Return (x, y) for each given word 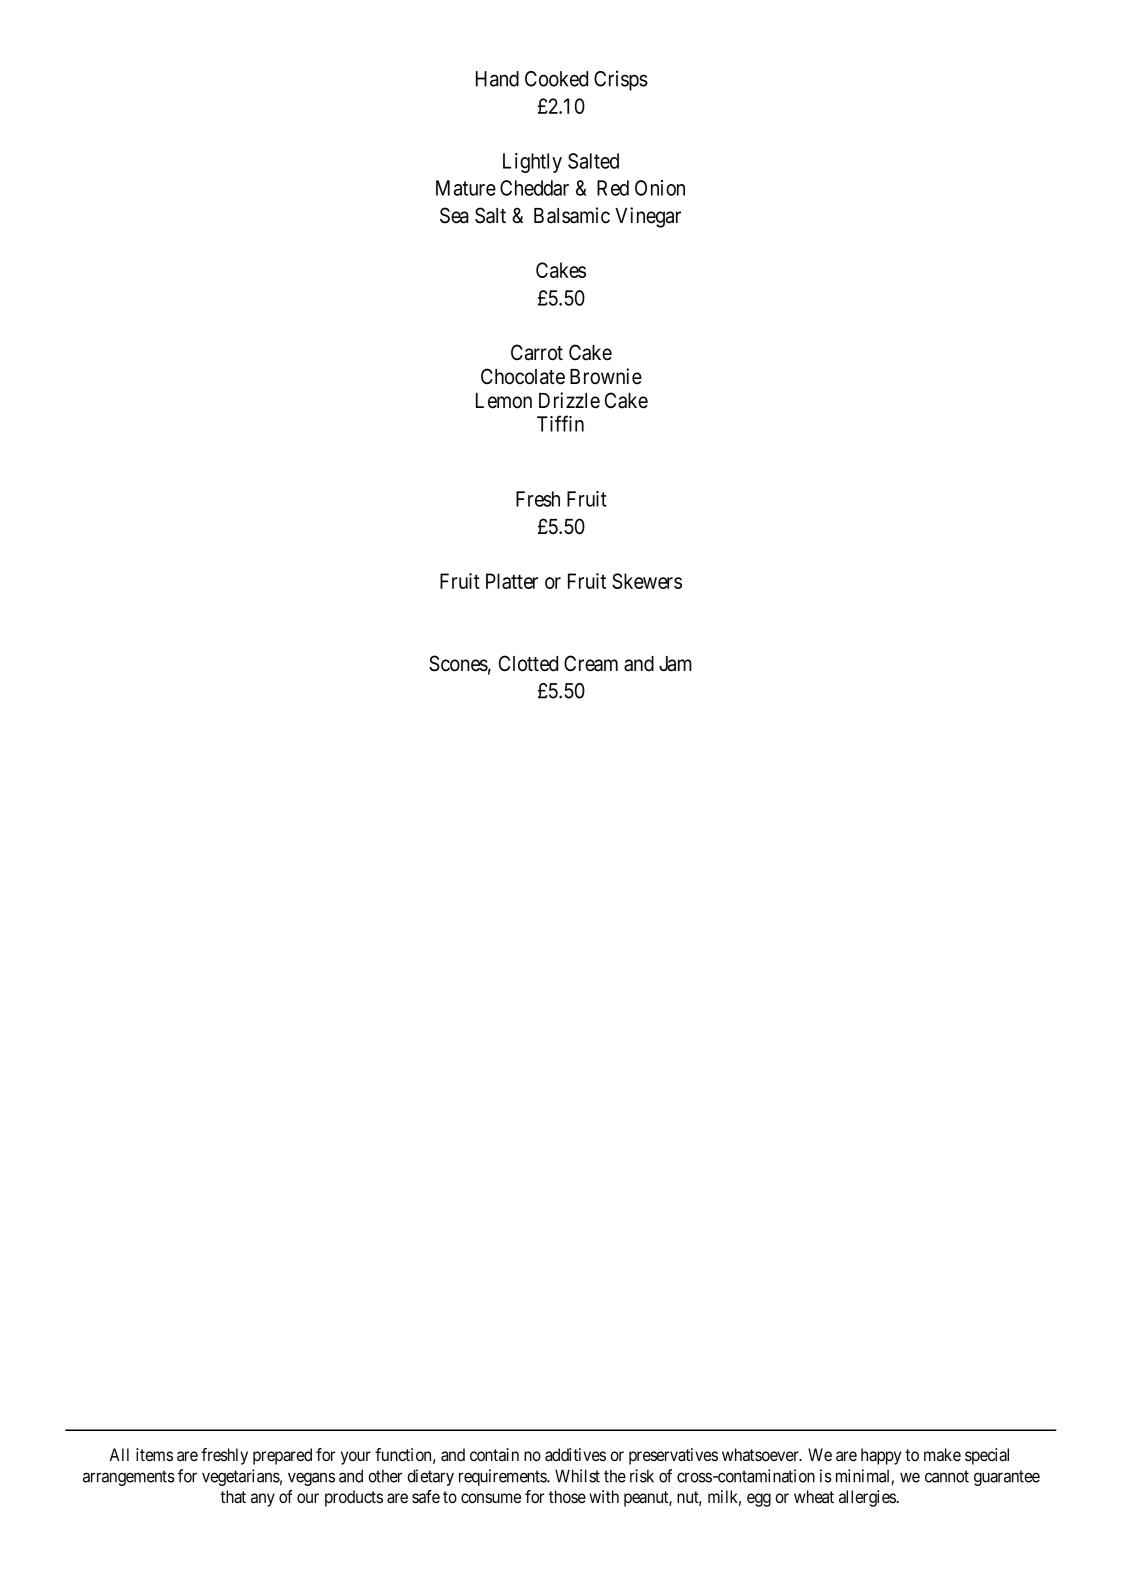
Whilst (577, 1476)
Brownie (606, 376)
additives (575, 1455)
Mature (466, 188)
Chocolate (523, 376)
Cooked (556, 79)
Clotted (528, 663)
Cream (591, 663)
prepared (282, 1456)
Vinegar (648, 217)
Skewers (647, 581)
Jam (675, 664)
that (233, 1497)
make (942, 1454)
